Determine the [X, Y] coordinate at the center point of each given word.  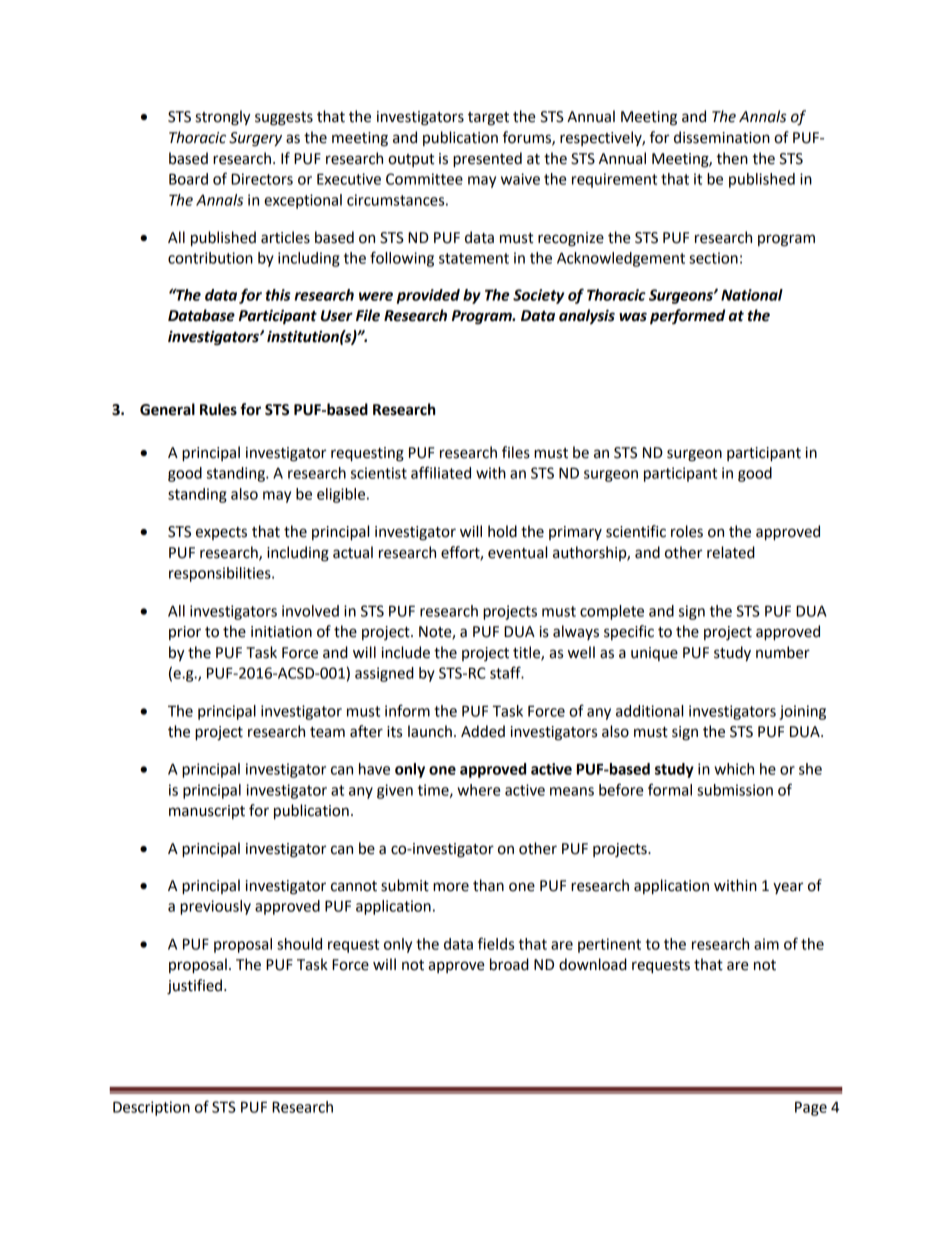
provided [428, 296]
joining [802, 712]
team [327, 732]
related [731, 552]
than [488, 885]
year [788, 888]
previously [215, 907]
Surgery [255, 139]
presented [487, 160]
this [278, 295]
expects [221, 533]
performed [687, 317]
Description [151, 1108]
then [732, 158]
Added [483, 731]
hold [502, 531]
